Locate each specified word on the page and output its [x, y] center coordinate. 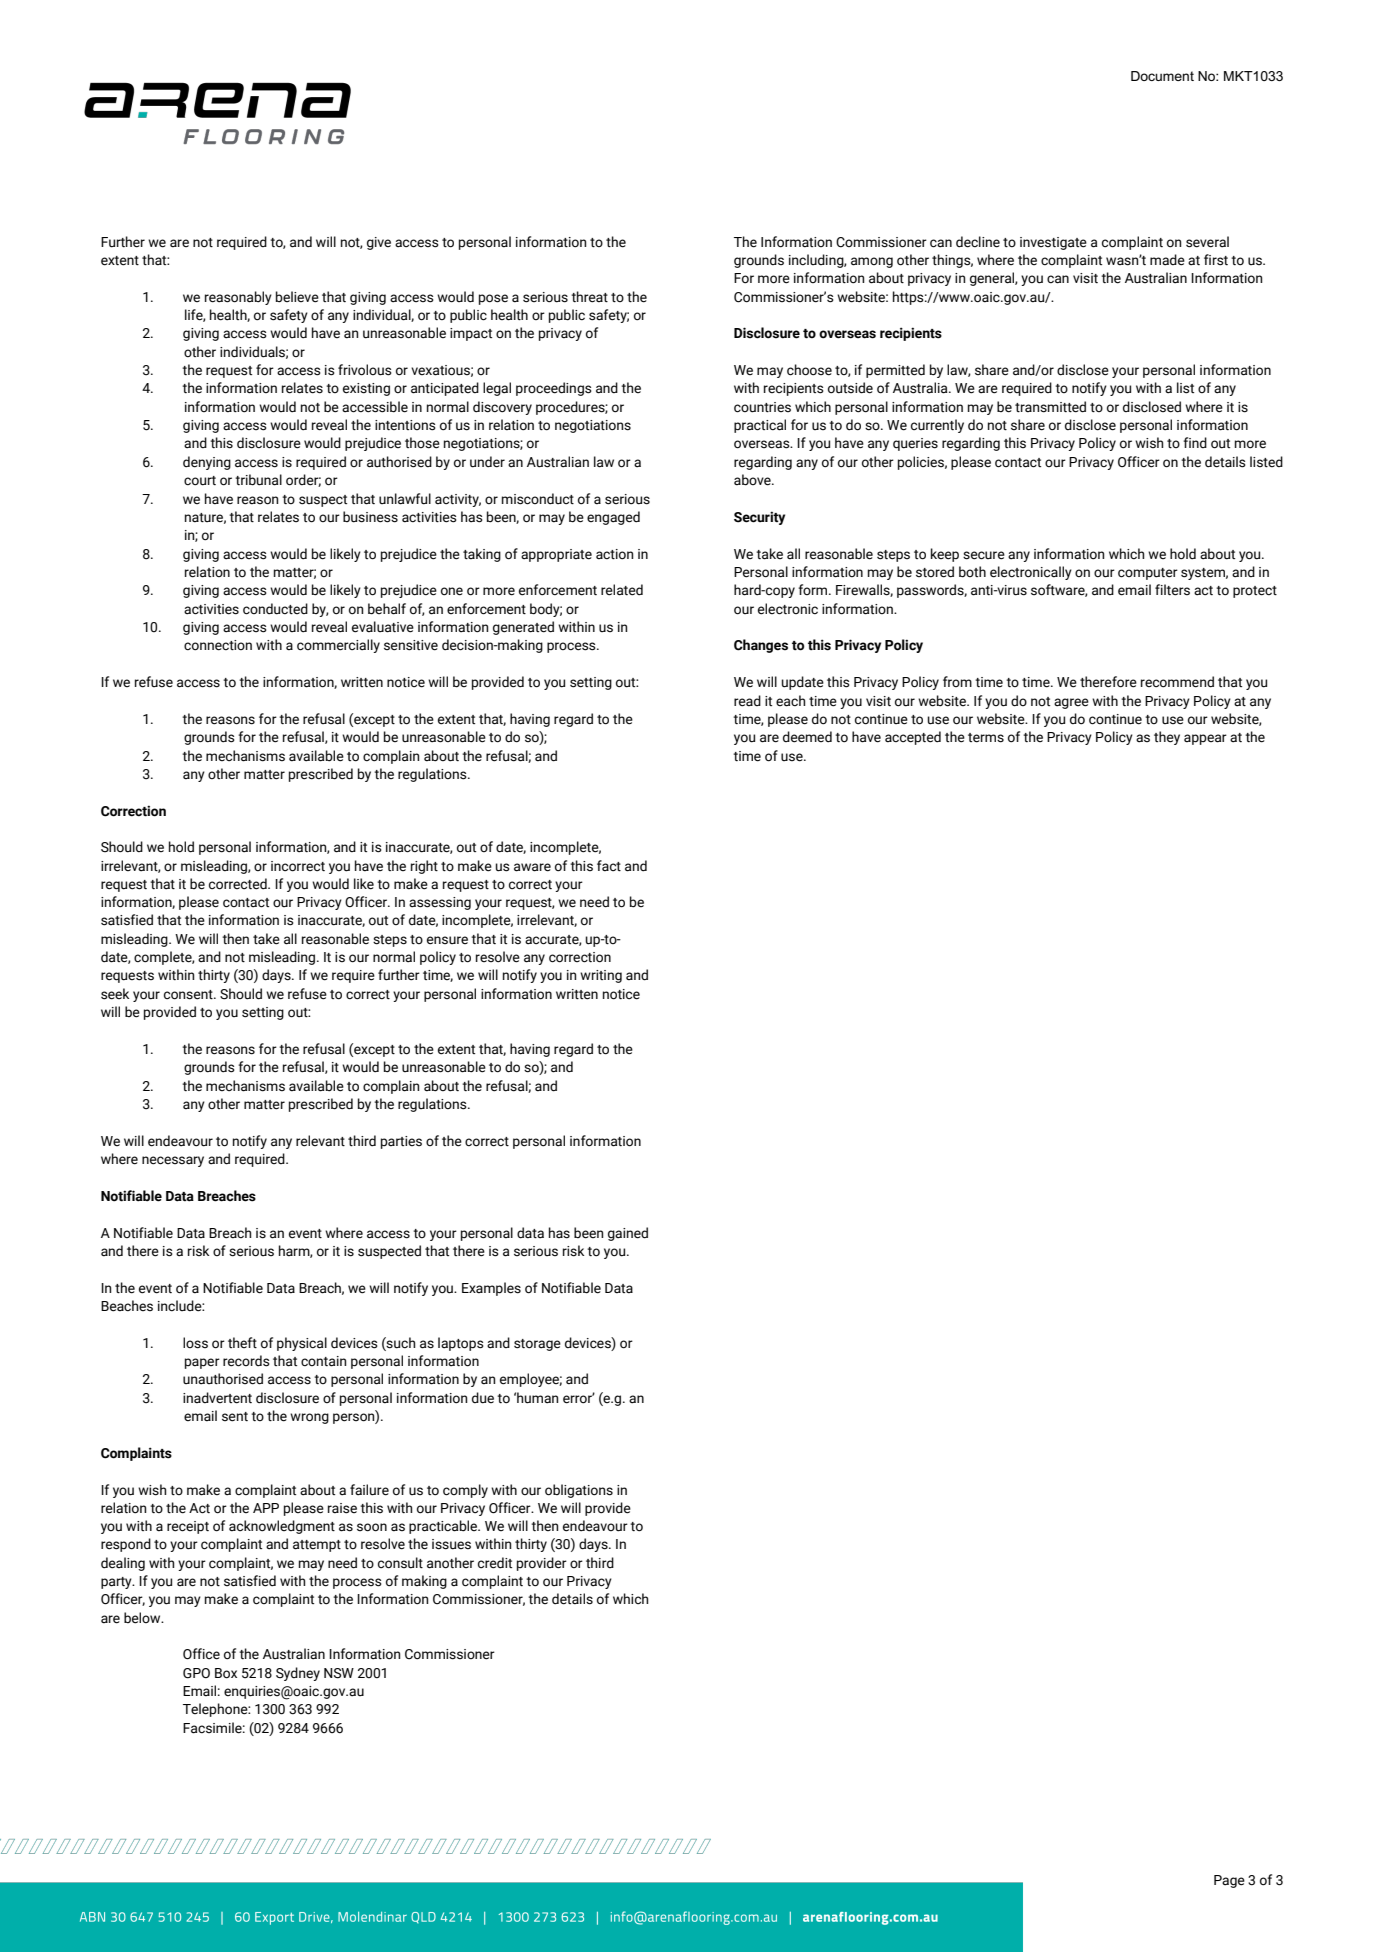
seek [115, 994]
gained [628, 1234]
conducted [275, 609]
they [1167, 738]
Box [226, 1673]
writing [601, 976]
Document [1162, 76]
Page [1229, 1881]
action [615, 554]
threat [589, 297]
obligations [579, 1491]
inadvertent [217, 1398]
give [379, 243]
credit [495, 1563]
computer [1148, 574]
